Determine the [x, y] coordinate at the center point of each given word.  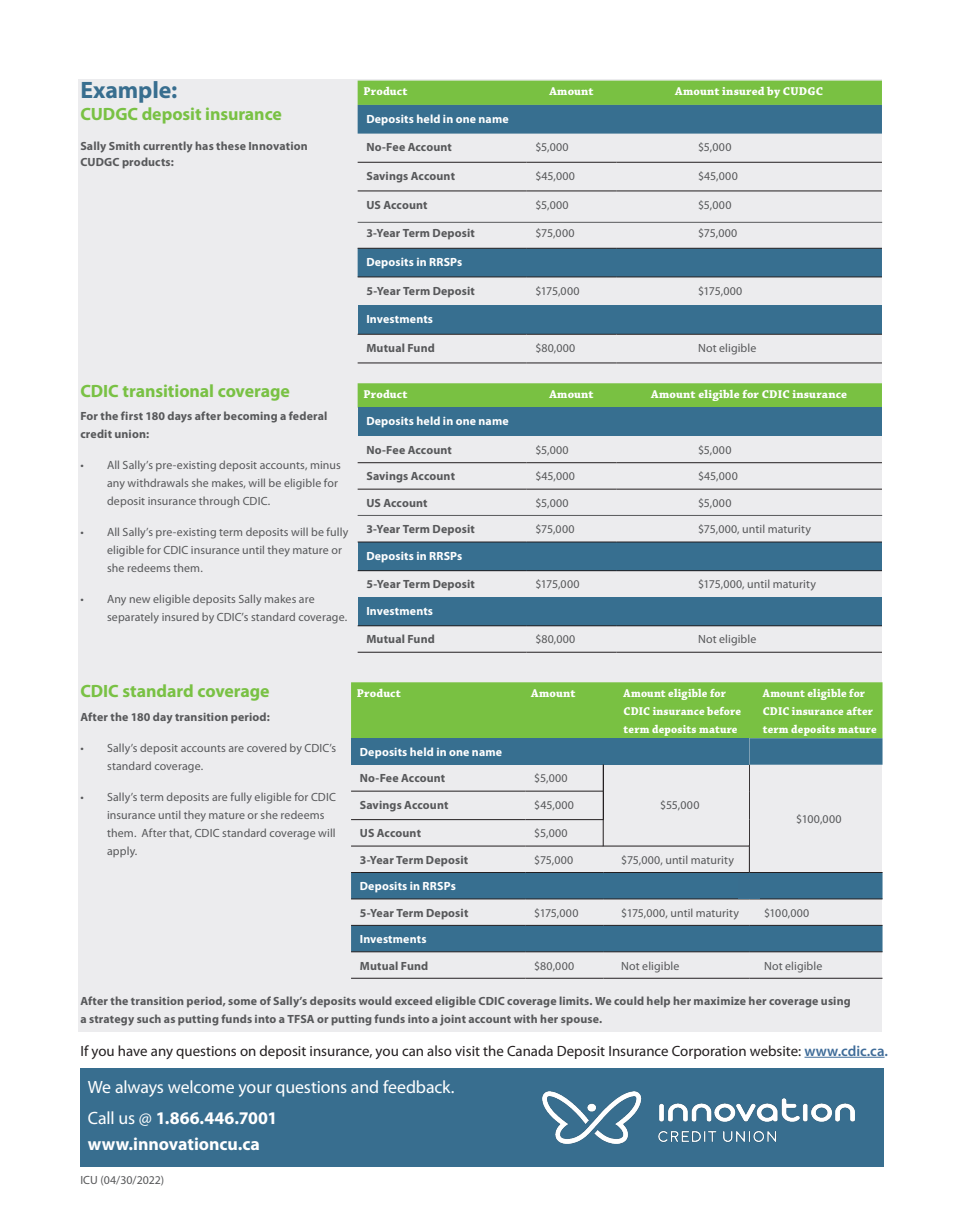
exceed [413, 1000]
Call [100, 1117]
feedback [418, 1086]
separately [133, 618]
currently [168, 147]
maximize [720, 1001]
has [204, 145]
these [231, 145]
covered [266, 747]
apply [122, 852]
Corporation [709, 1052]
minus [325, 465]
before [724, 711]
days [180, 417]
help [658, 1002]
